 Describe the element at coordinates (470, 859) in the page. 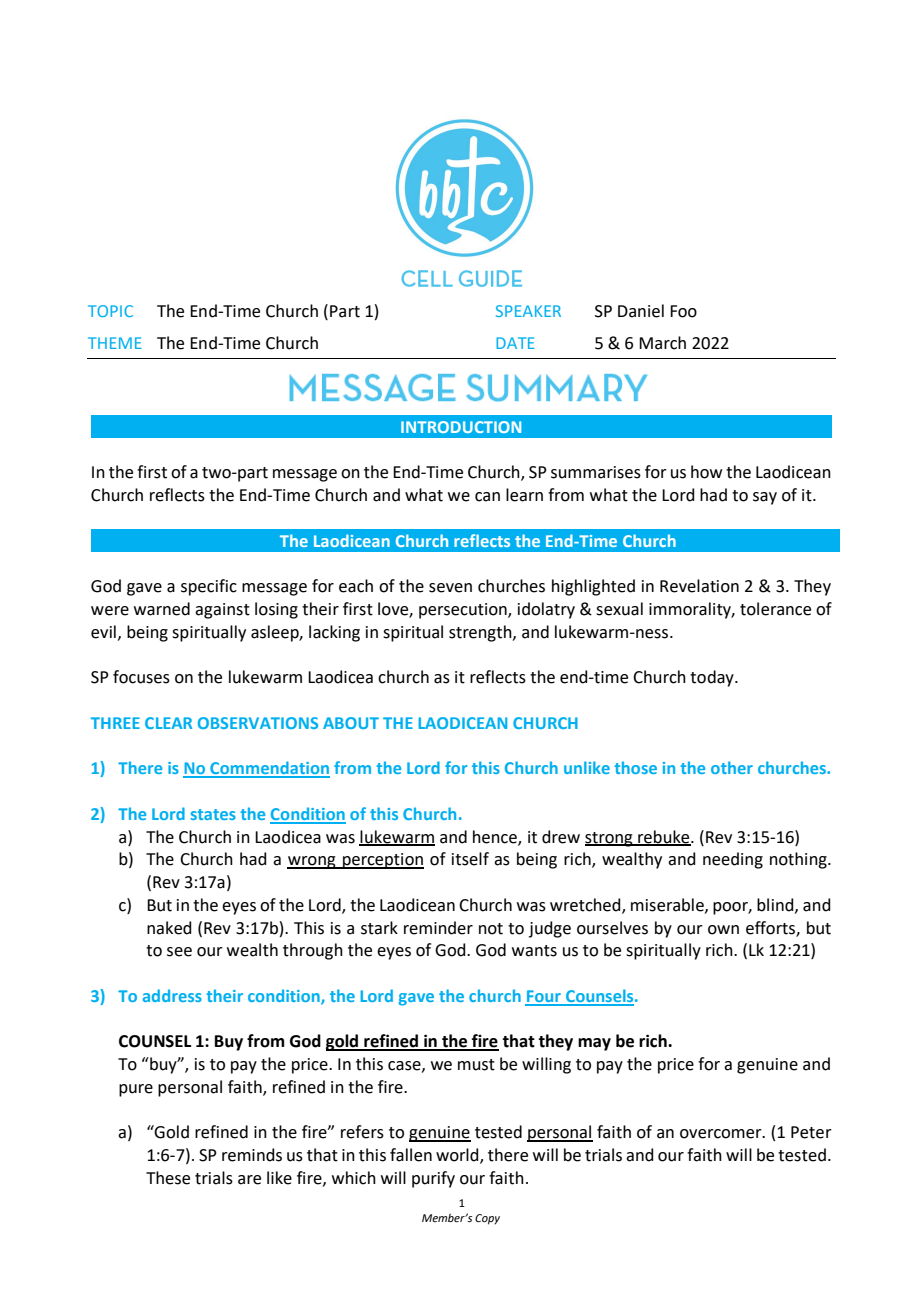

I see `itself` at that location.
